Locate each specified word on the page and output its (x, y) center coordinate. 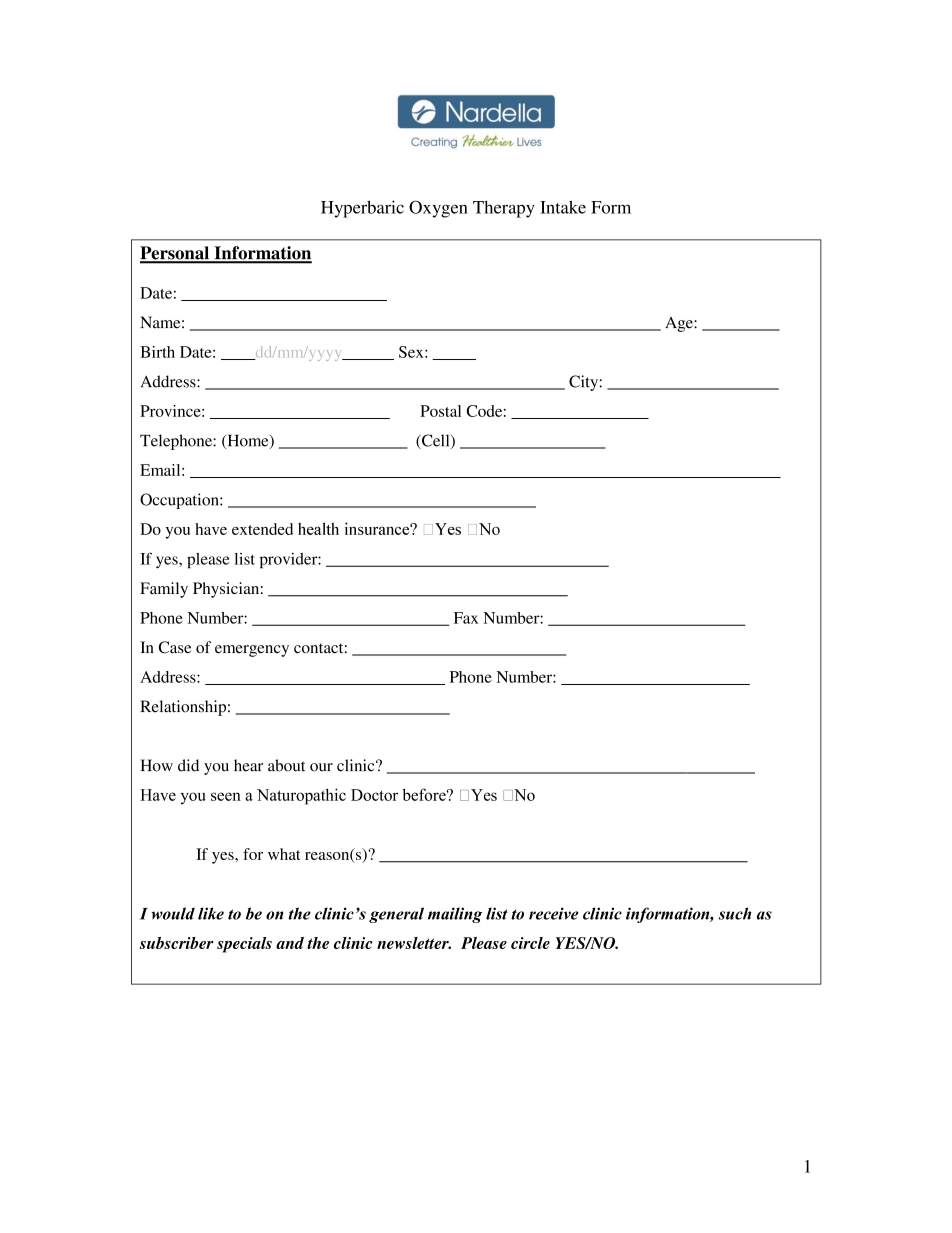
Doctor (374, 795)
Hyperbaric (362, 209)
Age (680, 324)
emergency (252, 651)
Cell (436, 441)
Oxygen (438, 209)
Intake (563, 207)
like (211, 913)
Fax (466, 618)
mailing (455, 915)
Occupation (180, 501)
